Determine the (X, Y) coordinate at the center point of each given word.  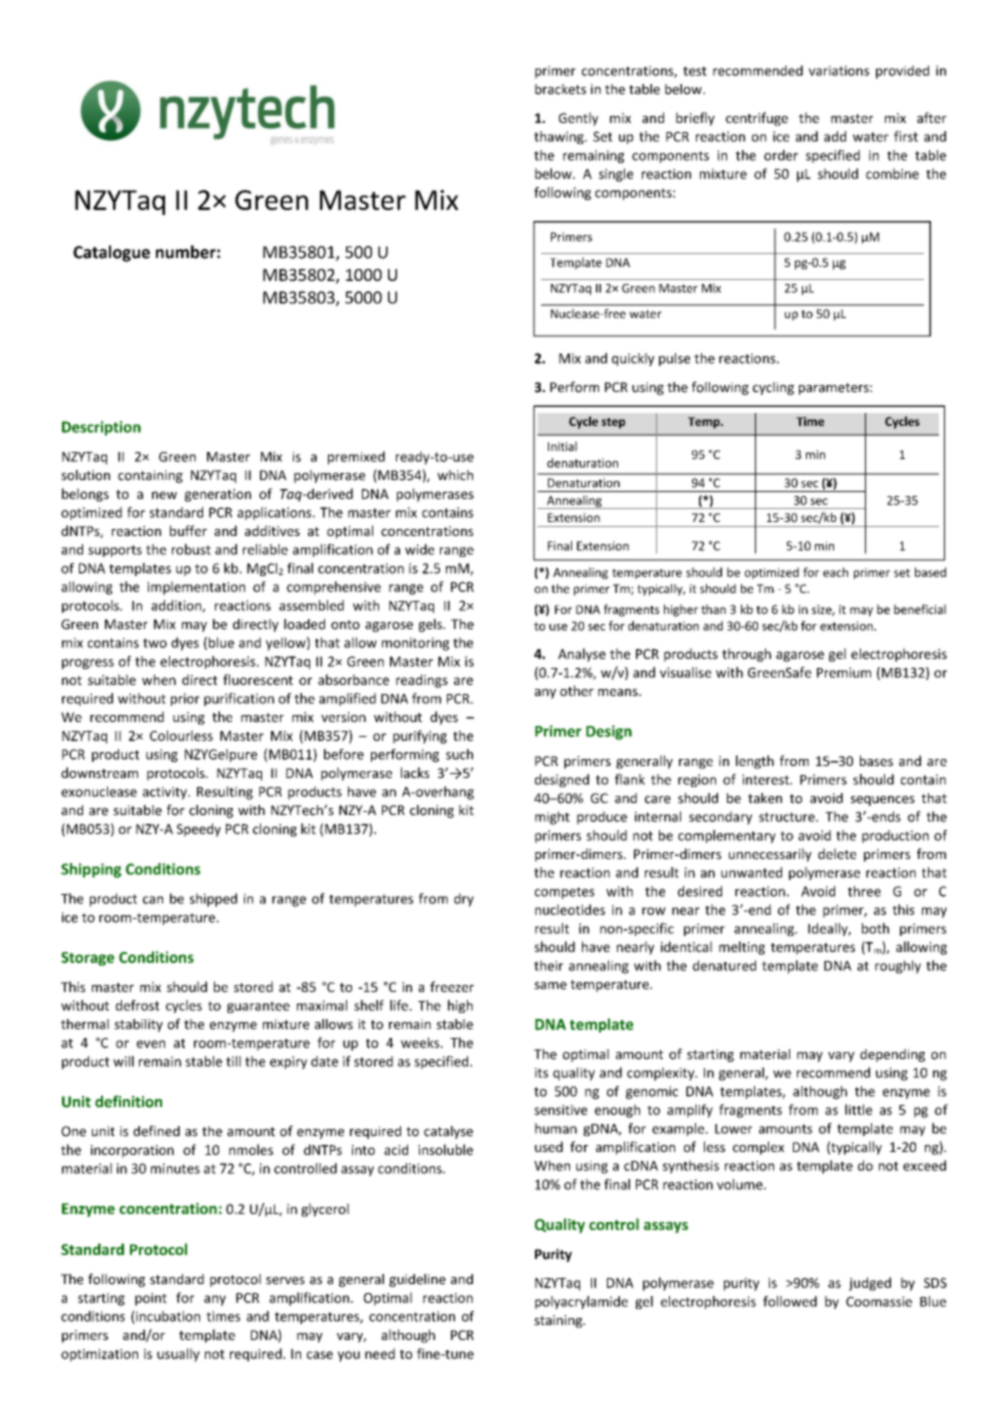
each (835, 572)
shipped (213, 900)
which (455, 475)
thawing (560, 137)
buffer (188, 530)
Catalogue (111, 253)
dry (464, 900)
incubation (167, 1317)
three (864, 891)
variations (839, 70)
